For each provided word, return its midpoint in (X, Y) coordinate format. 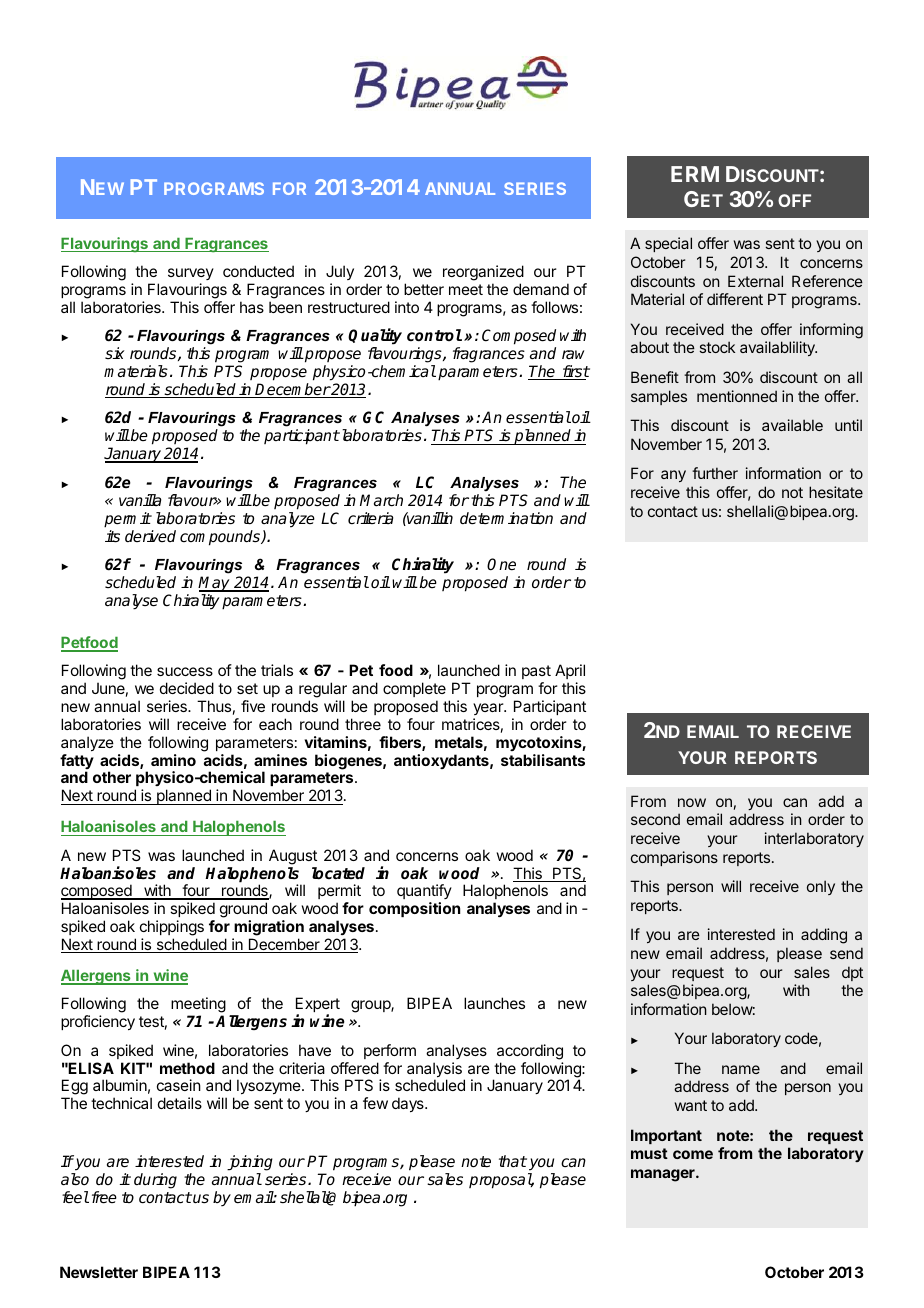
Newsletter (99, 1272)
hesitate (836, 492)
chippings (172, 928)
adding (824, 936)
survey (191, 274)
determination (506, 518)
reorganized (483, 273)
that (513, 1161)
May (215, 585)
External (755, 281)
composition (414, 909)
